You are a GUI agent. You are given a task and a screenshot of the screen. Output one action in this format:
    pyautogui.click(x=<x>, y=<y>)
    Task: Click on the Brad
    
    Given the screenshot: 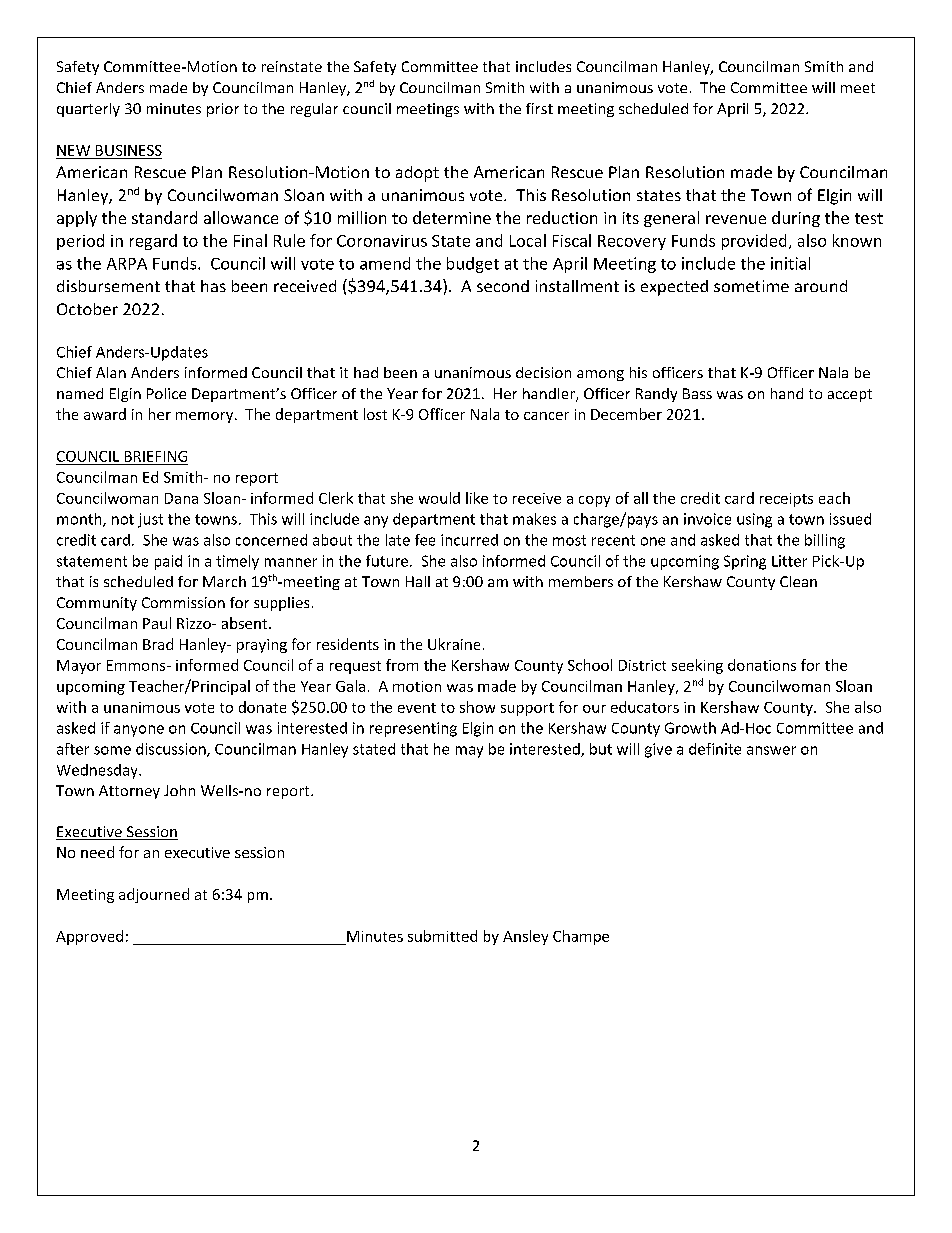 What is the action you would take?
    pyautogui.click(x=158, y=644)
